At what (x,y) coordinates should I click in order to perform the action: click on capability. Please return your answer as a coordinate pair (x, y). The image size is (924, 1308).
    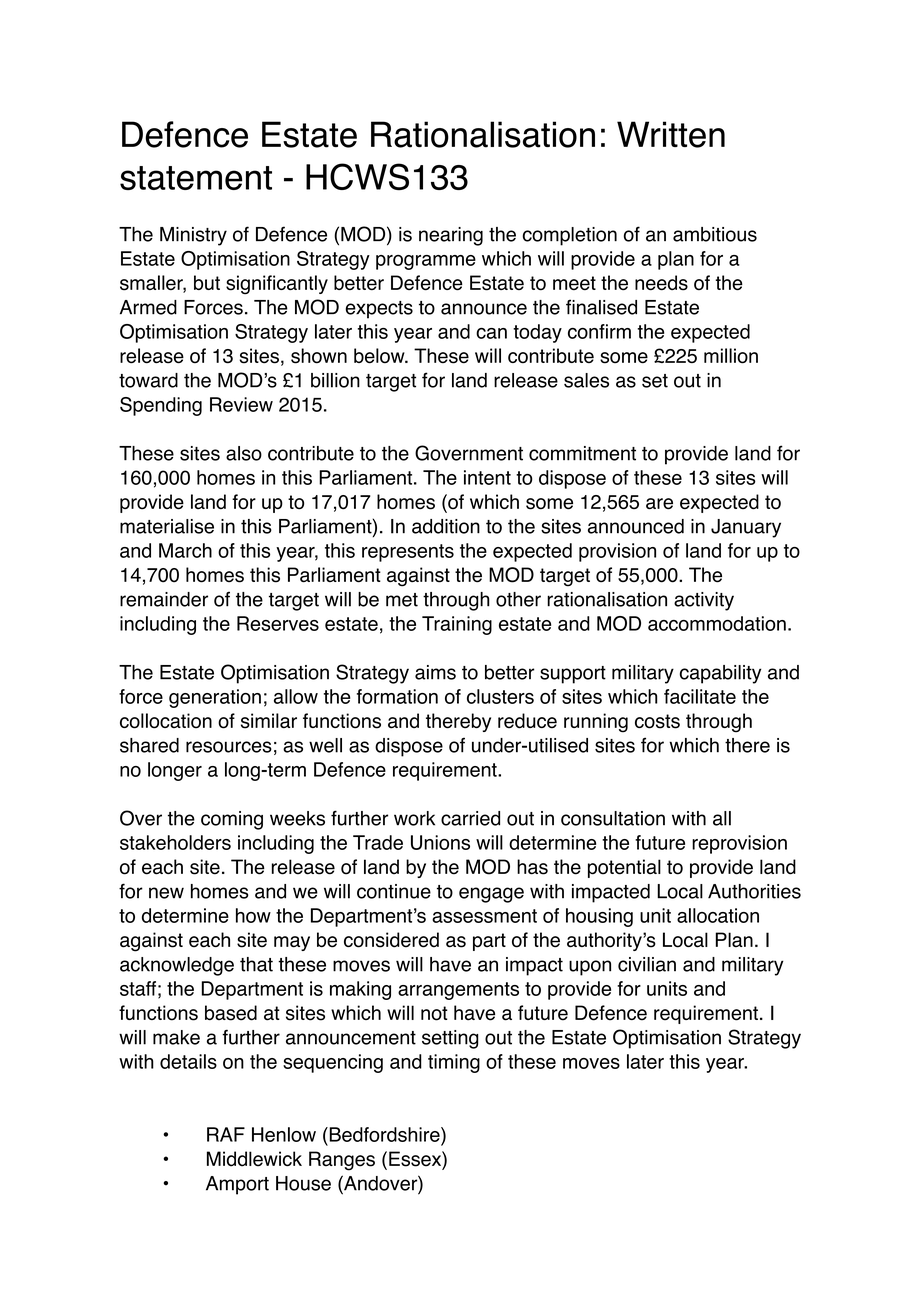
    Looking at the image, I should click on (720, 674).
